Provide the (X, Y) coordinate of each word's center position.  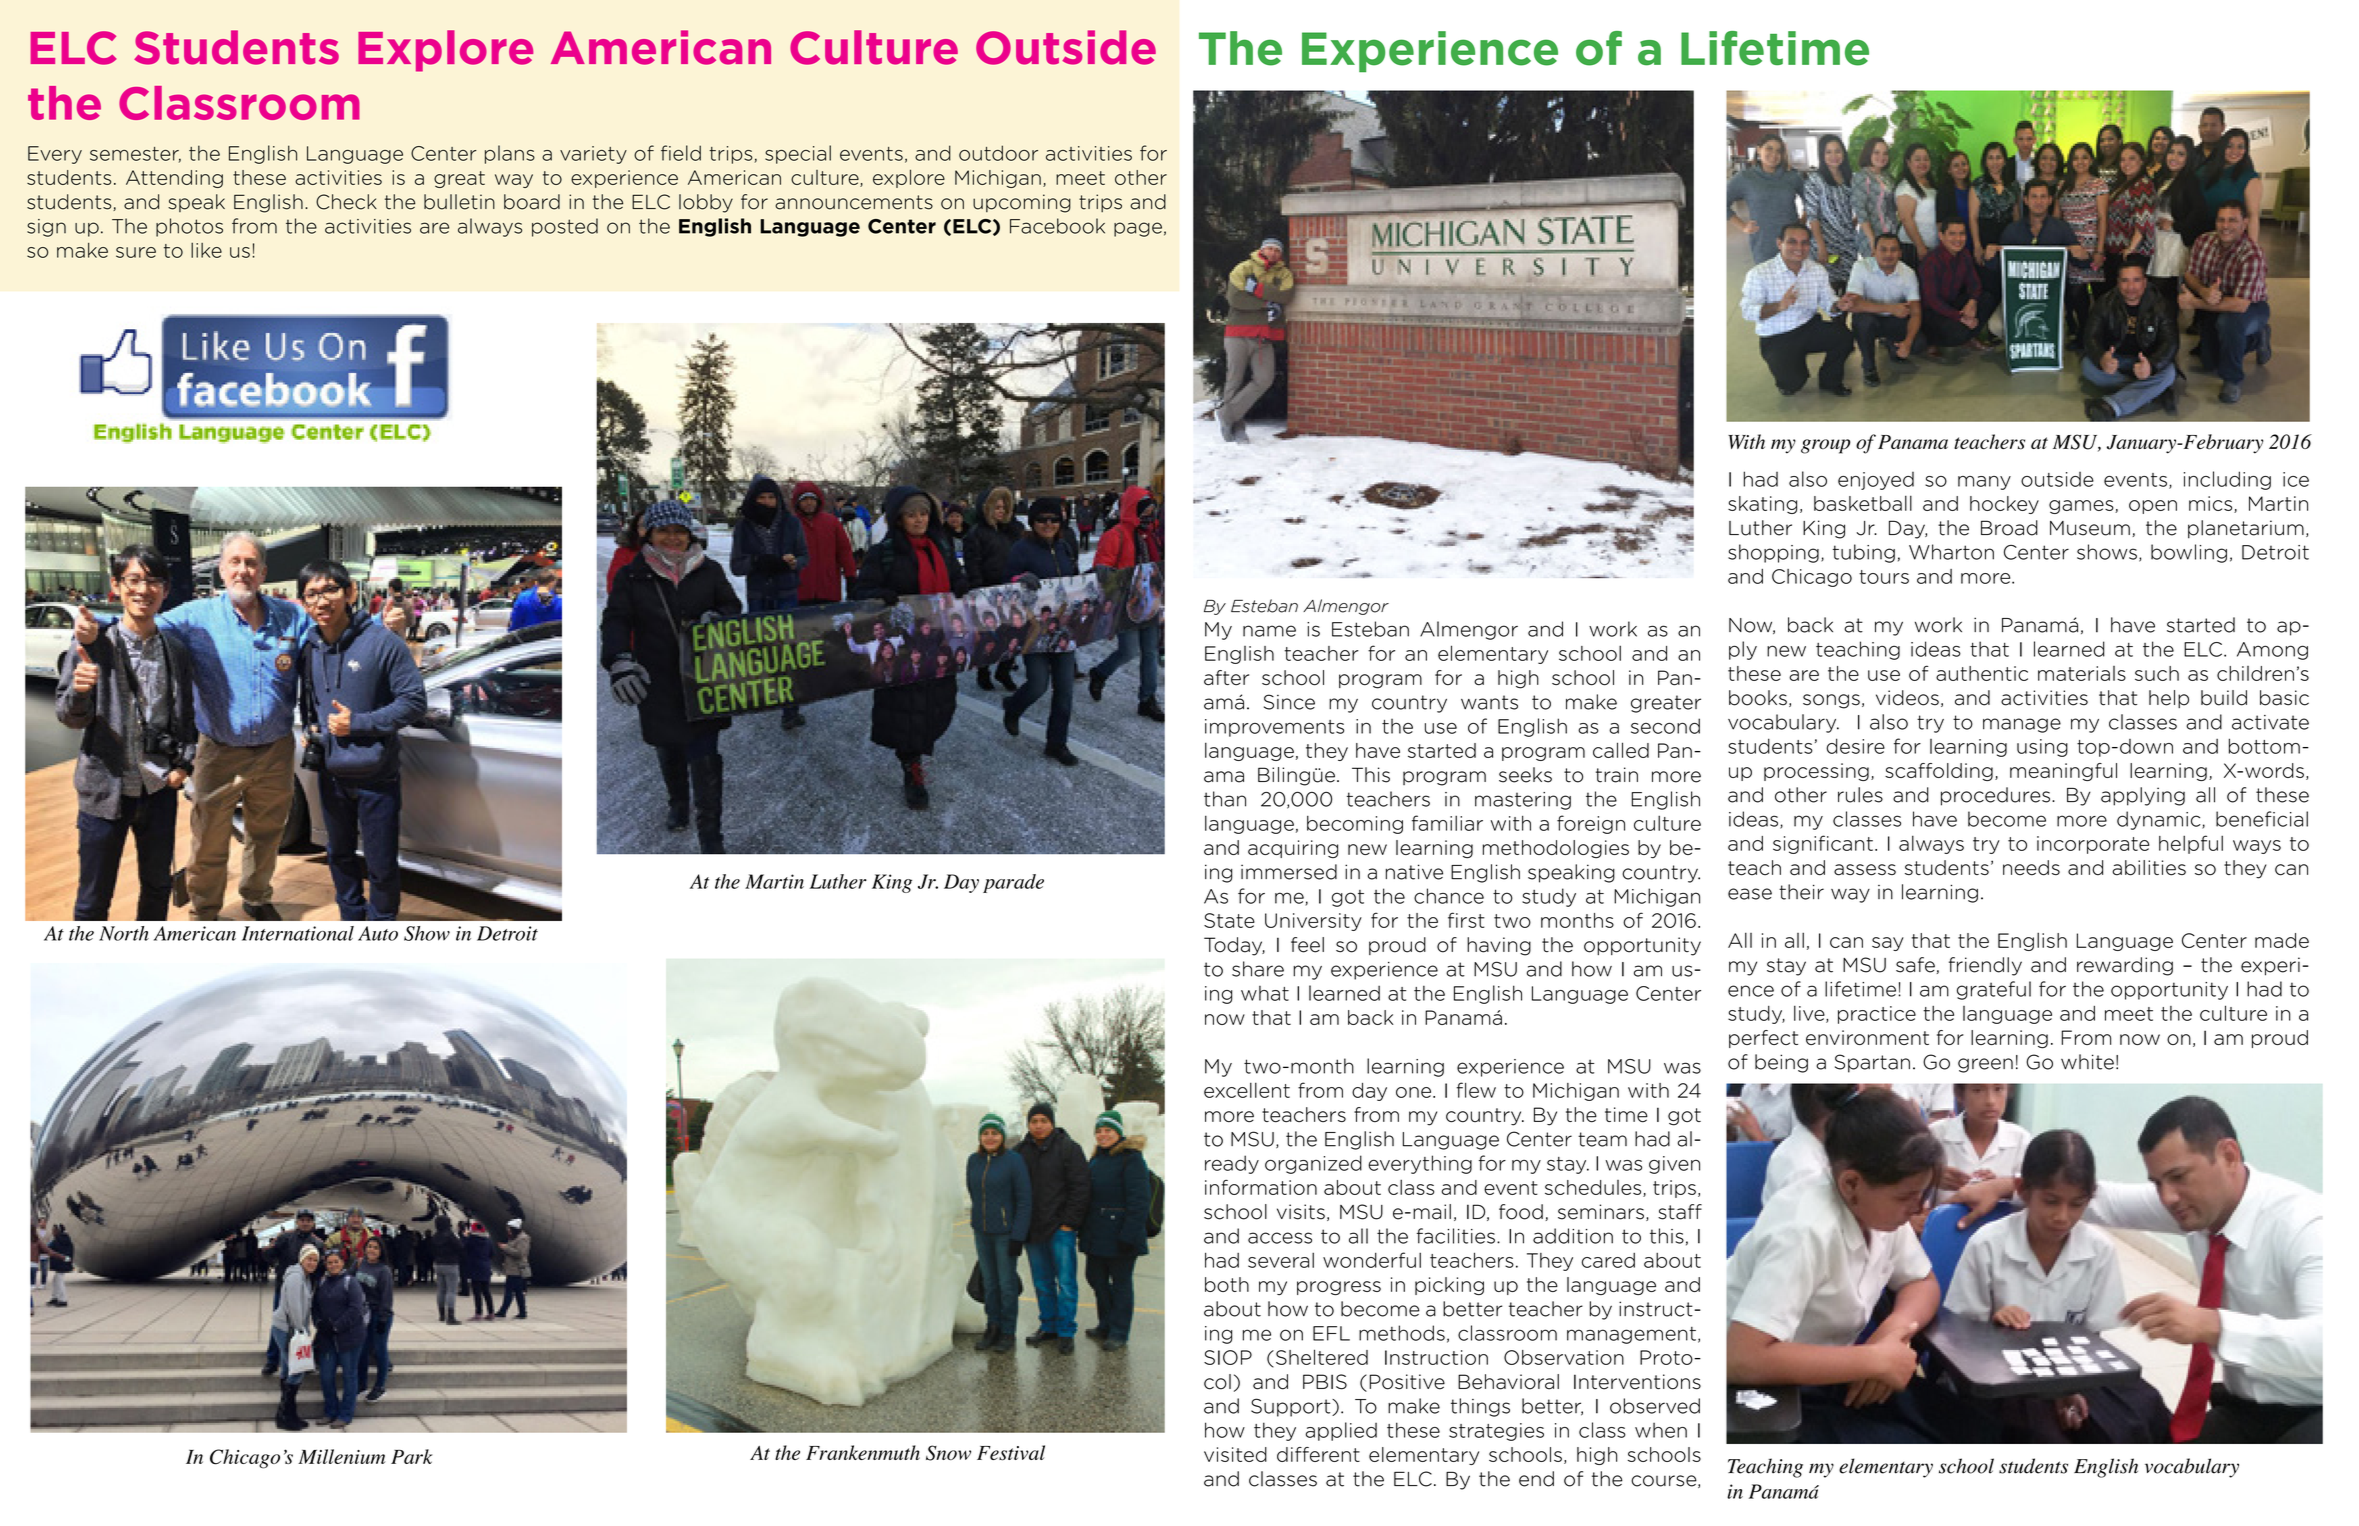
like (206, 250)
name (1269, 631)
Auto (378, 933)
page (1138, 229)
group (1825, 446)
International (298, 933)
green (1985, 1065)
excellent (1247, 1090)
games (2082, 507)
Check (346, 202)
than (1225, 799)
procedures (1995, 796)
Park (411, 1456)
